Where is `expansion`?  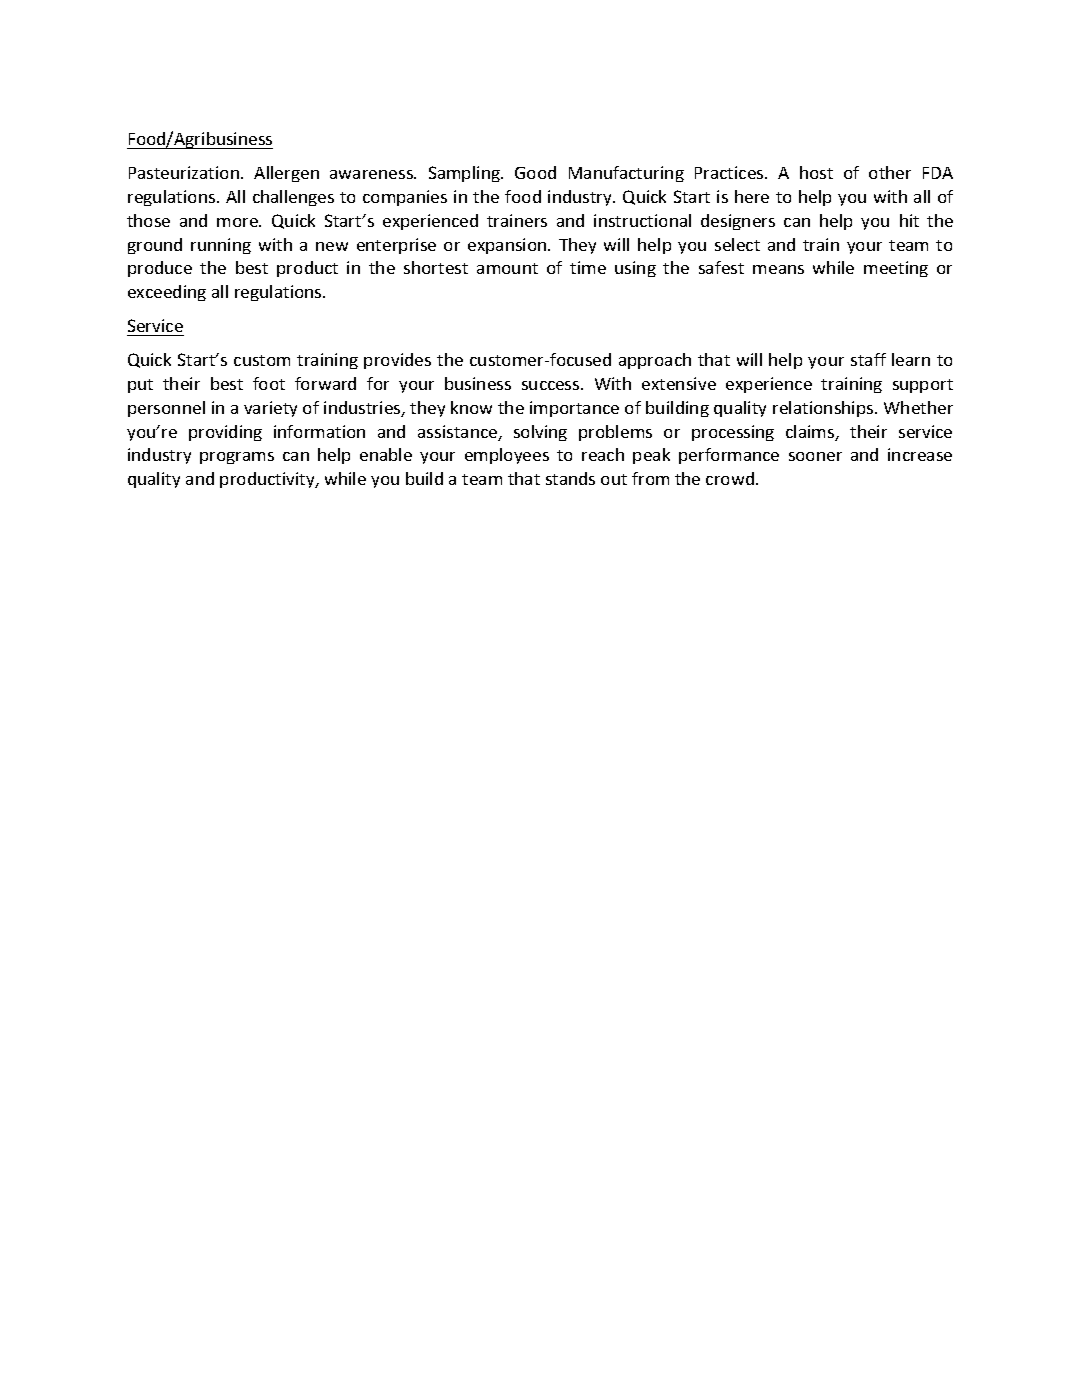
expansion is located at coordinates (508, 246).
